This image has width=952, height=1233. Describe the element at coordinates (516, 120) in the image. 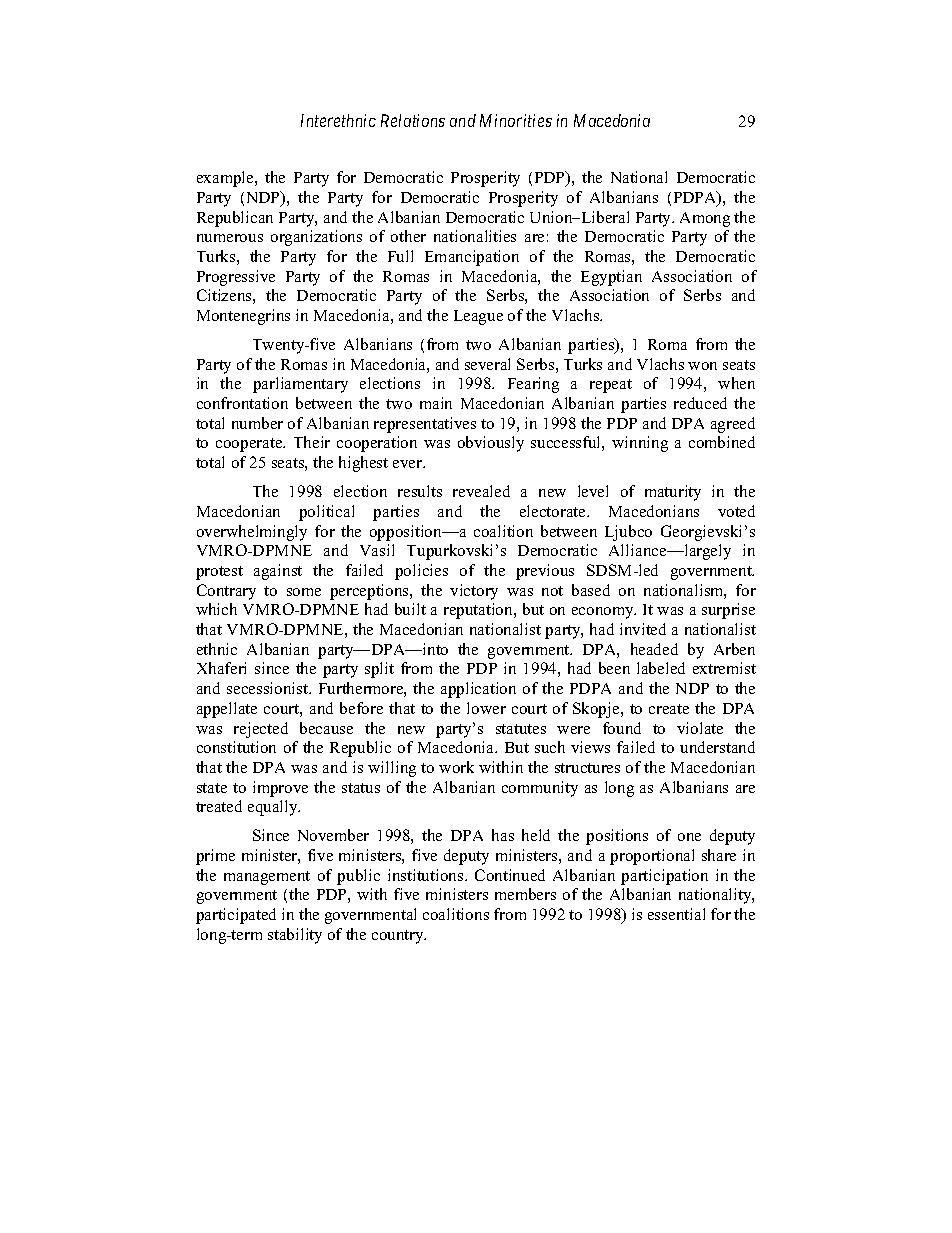

I see `Minorities` at that location.
